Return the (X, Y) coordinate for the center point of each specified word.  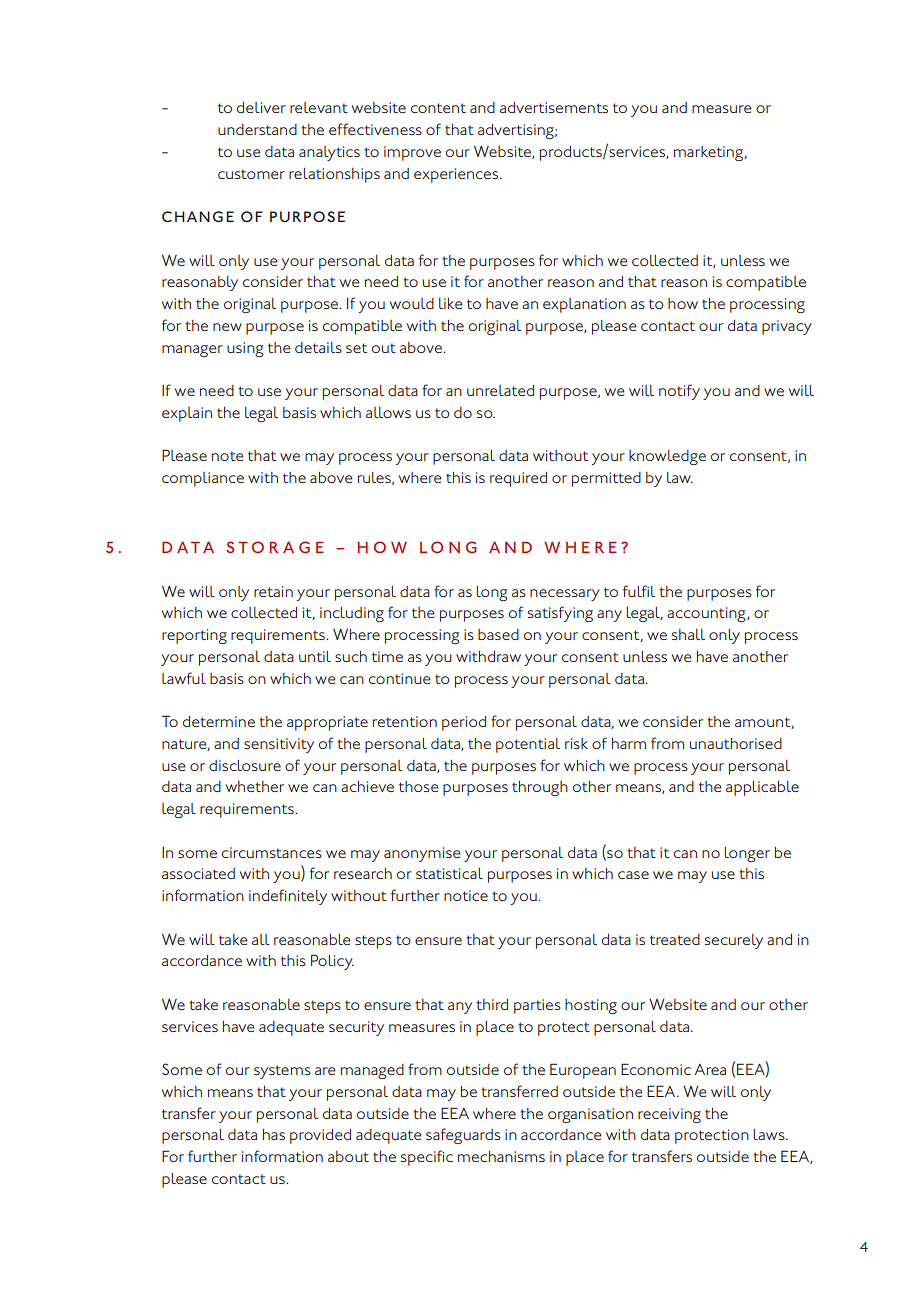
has (274, 1134)
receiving (669, 1115)
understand (257, 129)
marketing (710, 153)
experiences (457, 175)
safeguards (463, 1136)
